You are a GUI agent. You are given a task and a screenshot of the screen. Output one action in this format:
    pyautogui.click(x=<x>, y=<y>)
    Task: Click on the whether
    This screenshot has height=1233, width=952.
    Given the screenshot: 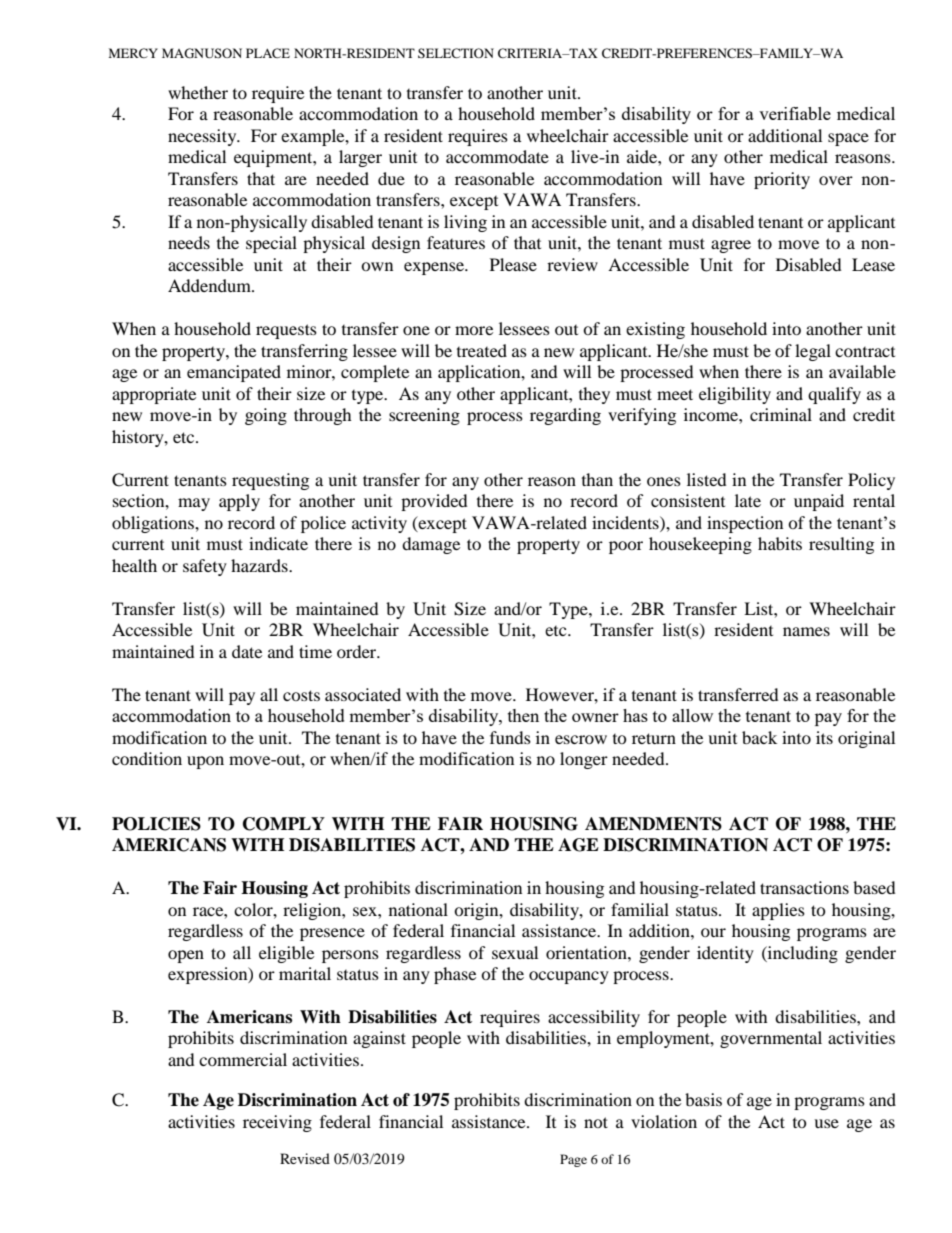 What is the action you would take?
    pyautogui.click(x=198, y=92)
